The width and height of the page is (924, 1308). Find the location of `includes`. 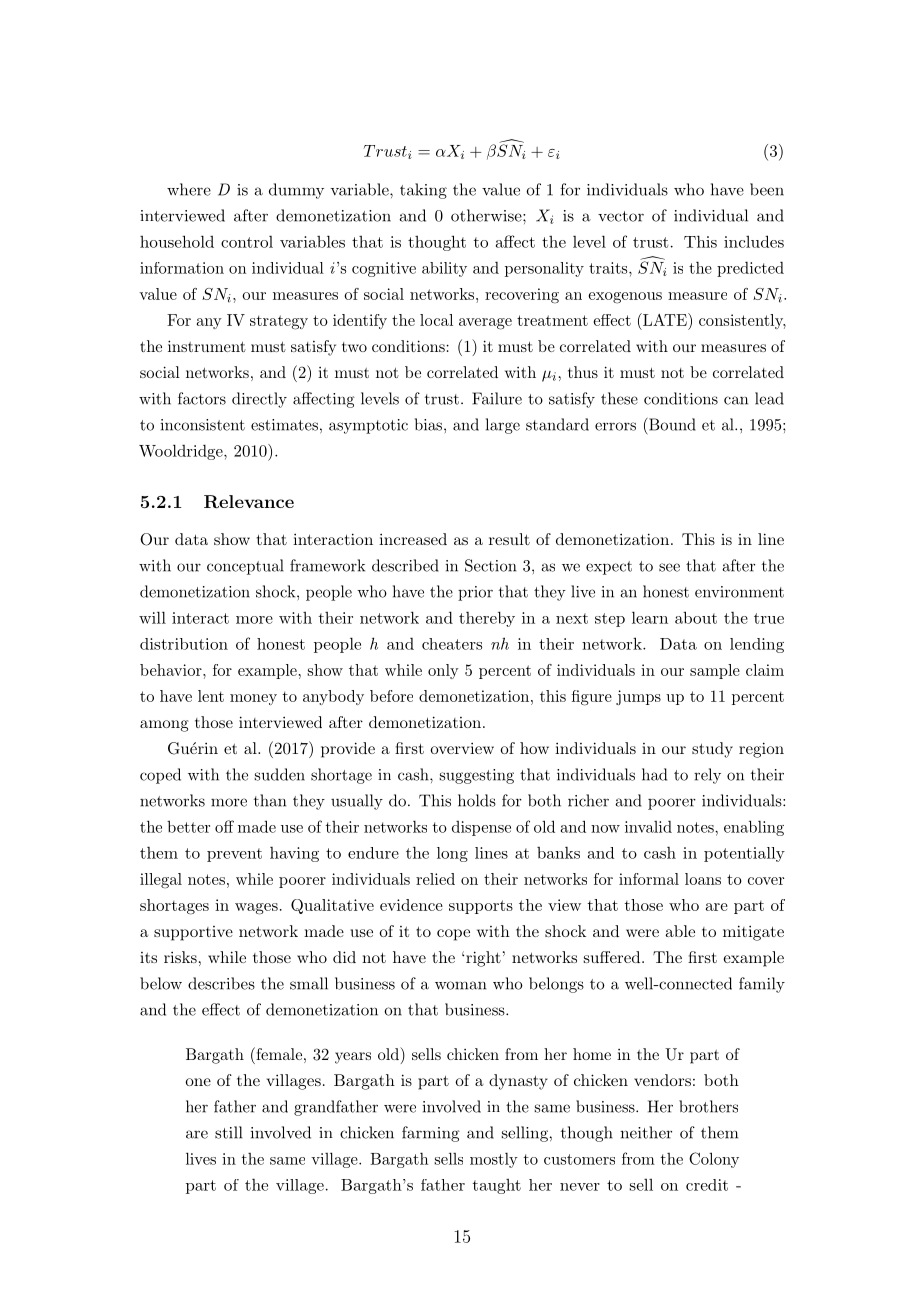

includes is located at coordinates (754, 241).
